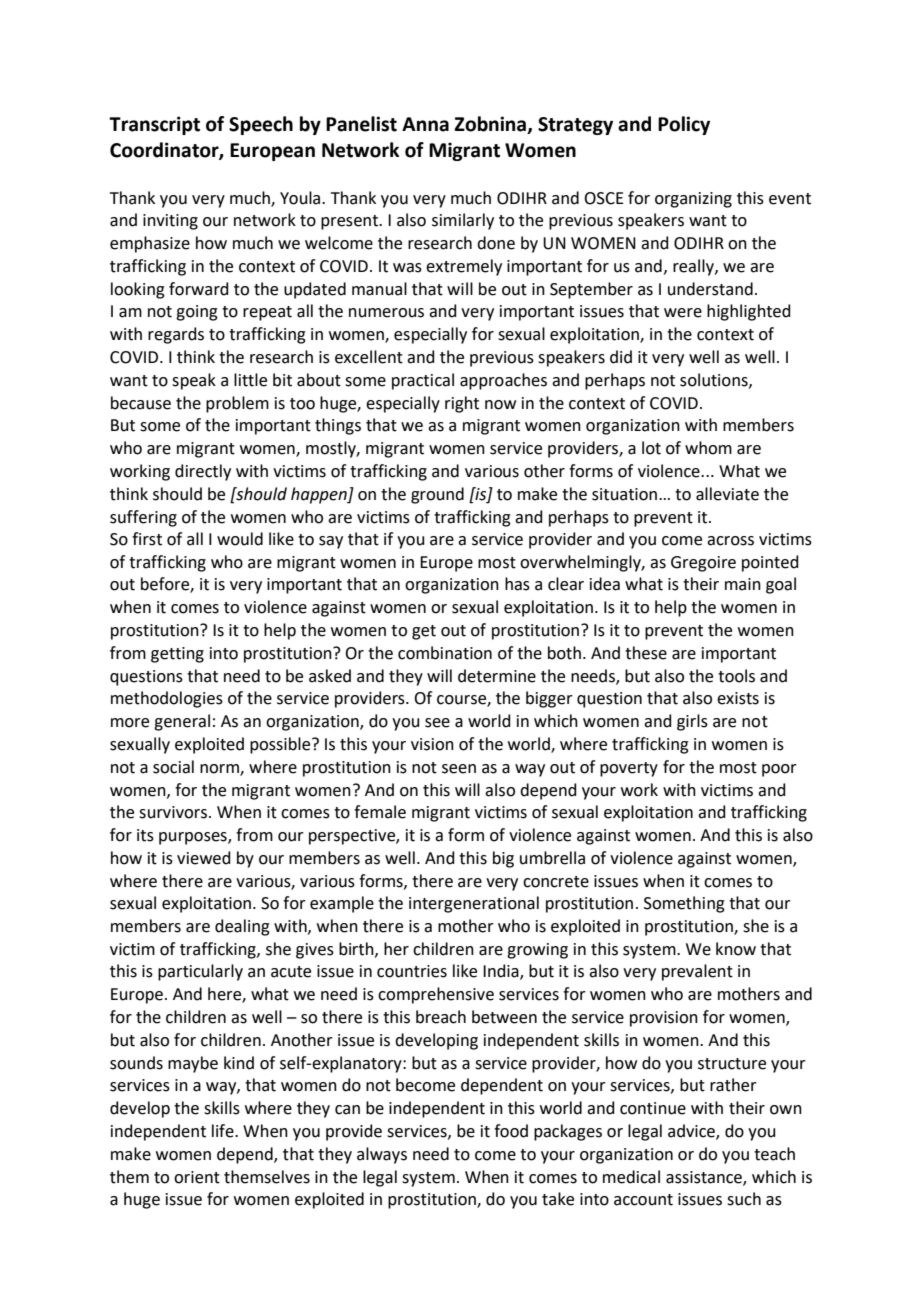  What do you see at coordinates (197, 1177) in the screenshot?
I see `orient` at bounding box center [197, 1177].
